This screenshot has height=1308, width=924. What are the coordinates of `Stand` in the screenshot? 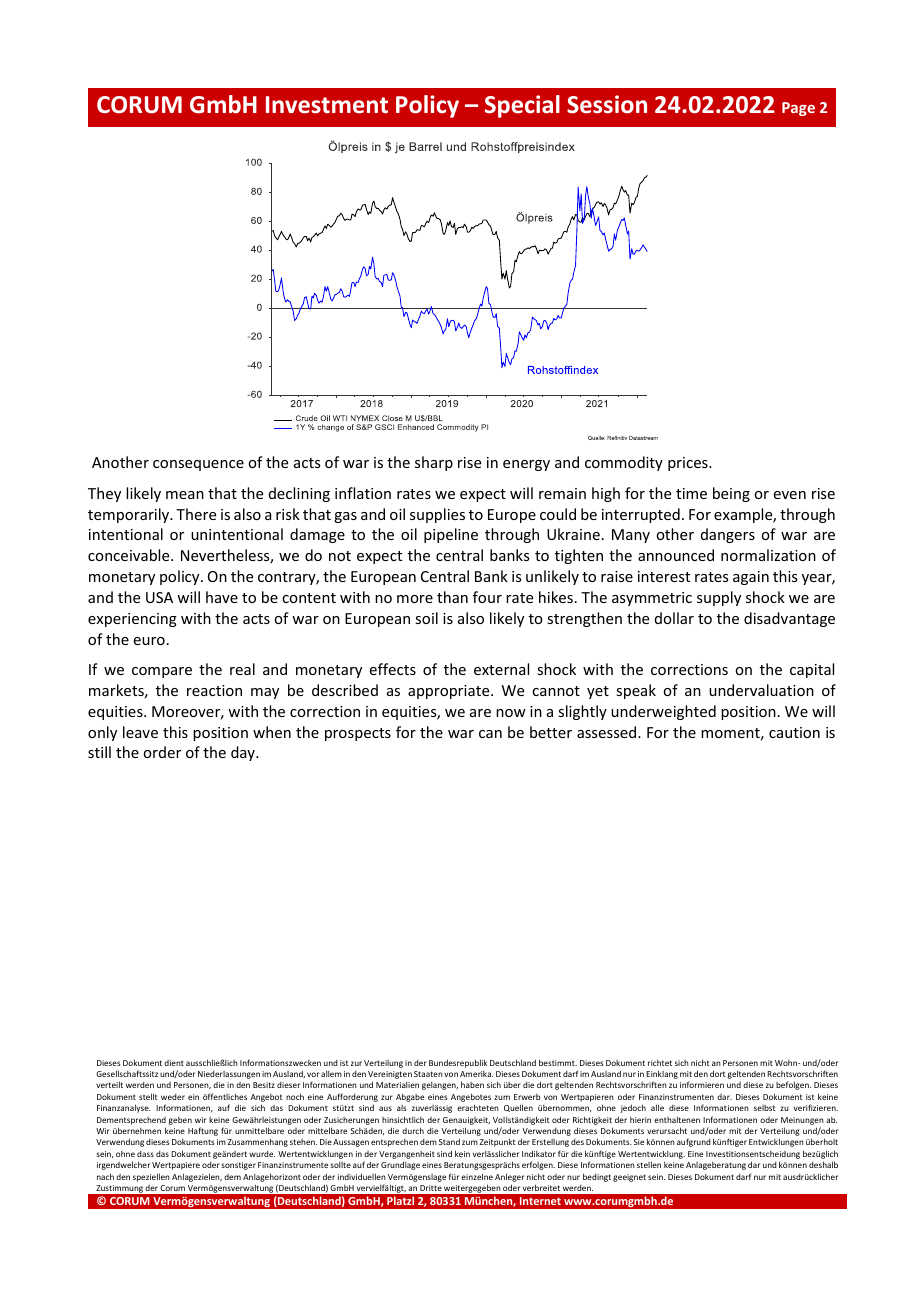 It's located at (449, 1141).
